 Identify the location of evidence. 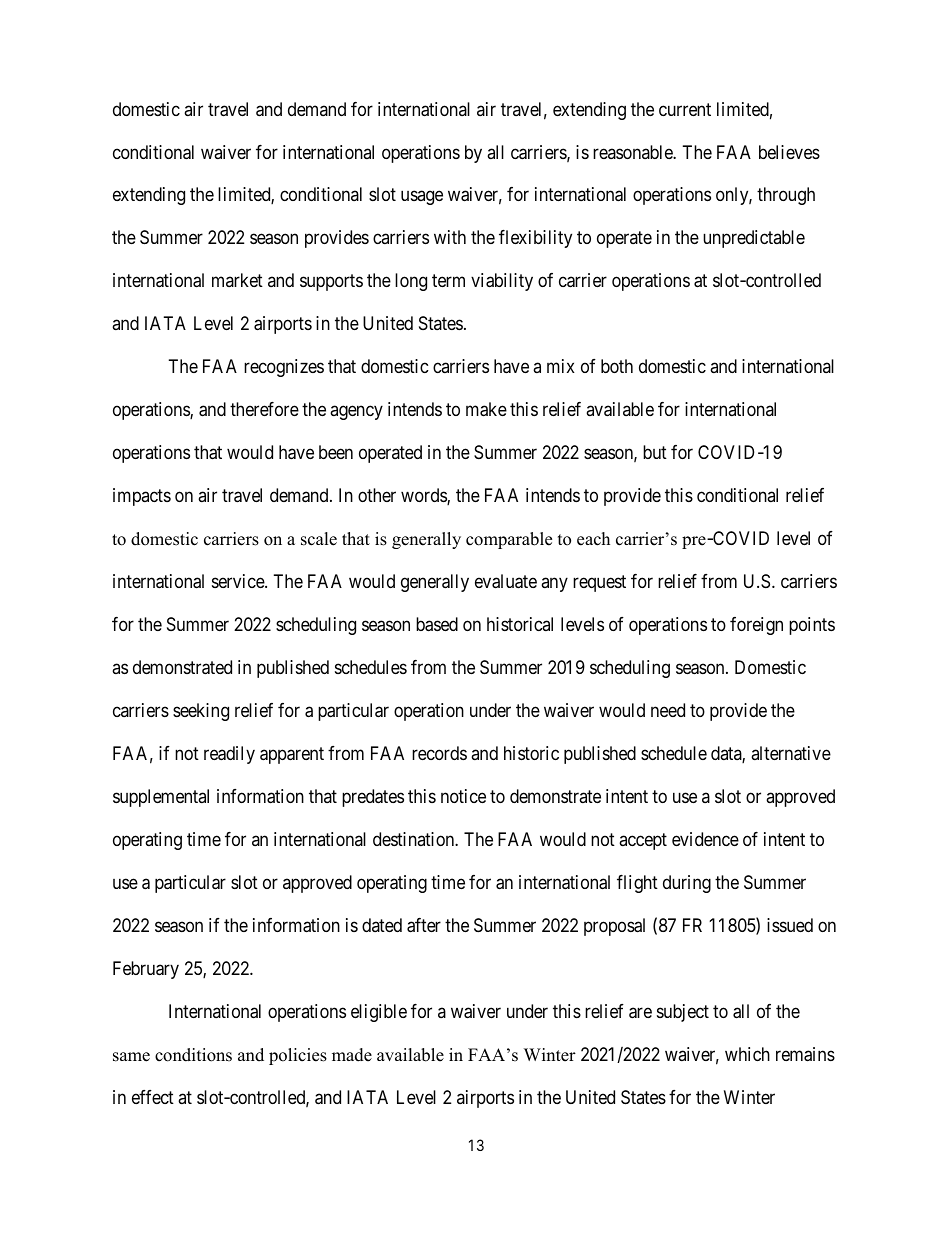
(705, 839).
